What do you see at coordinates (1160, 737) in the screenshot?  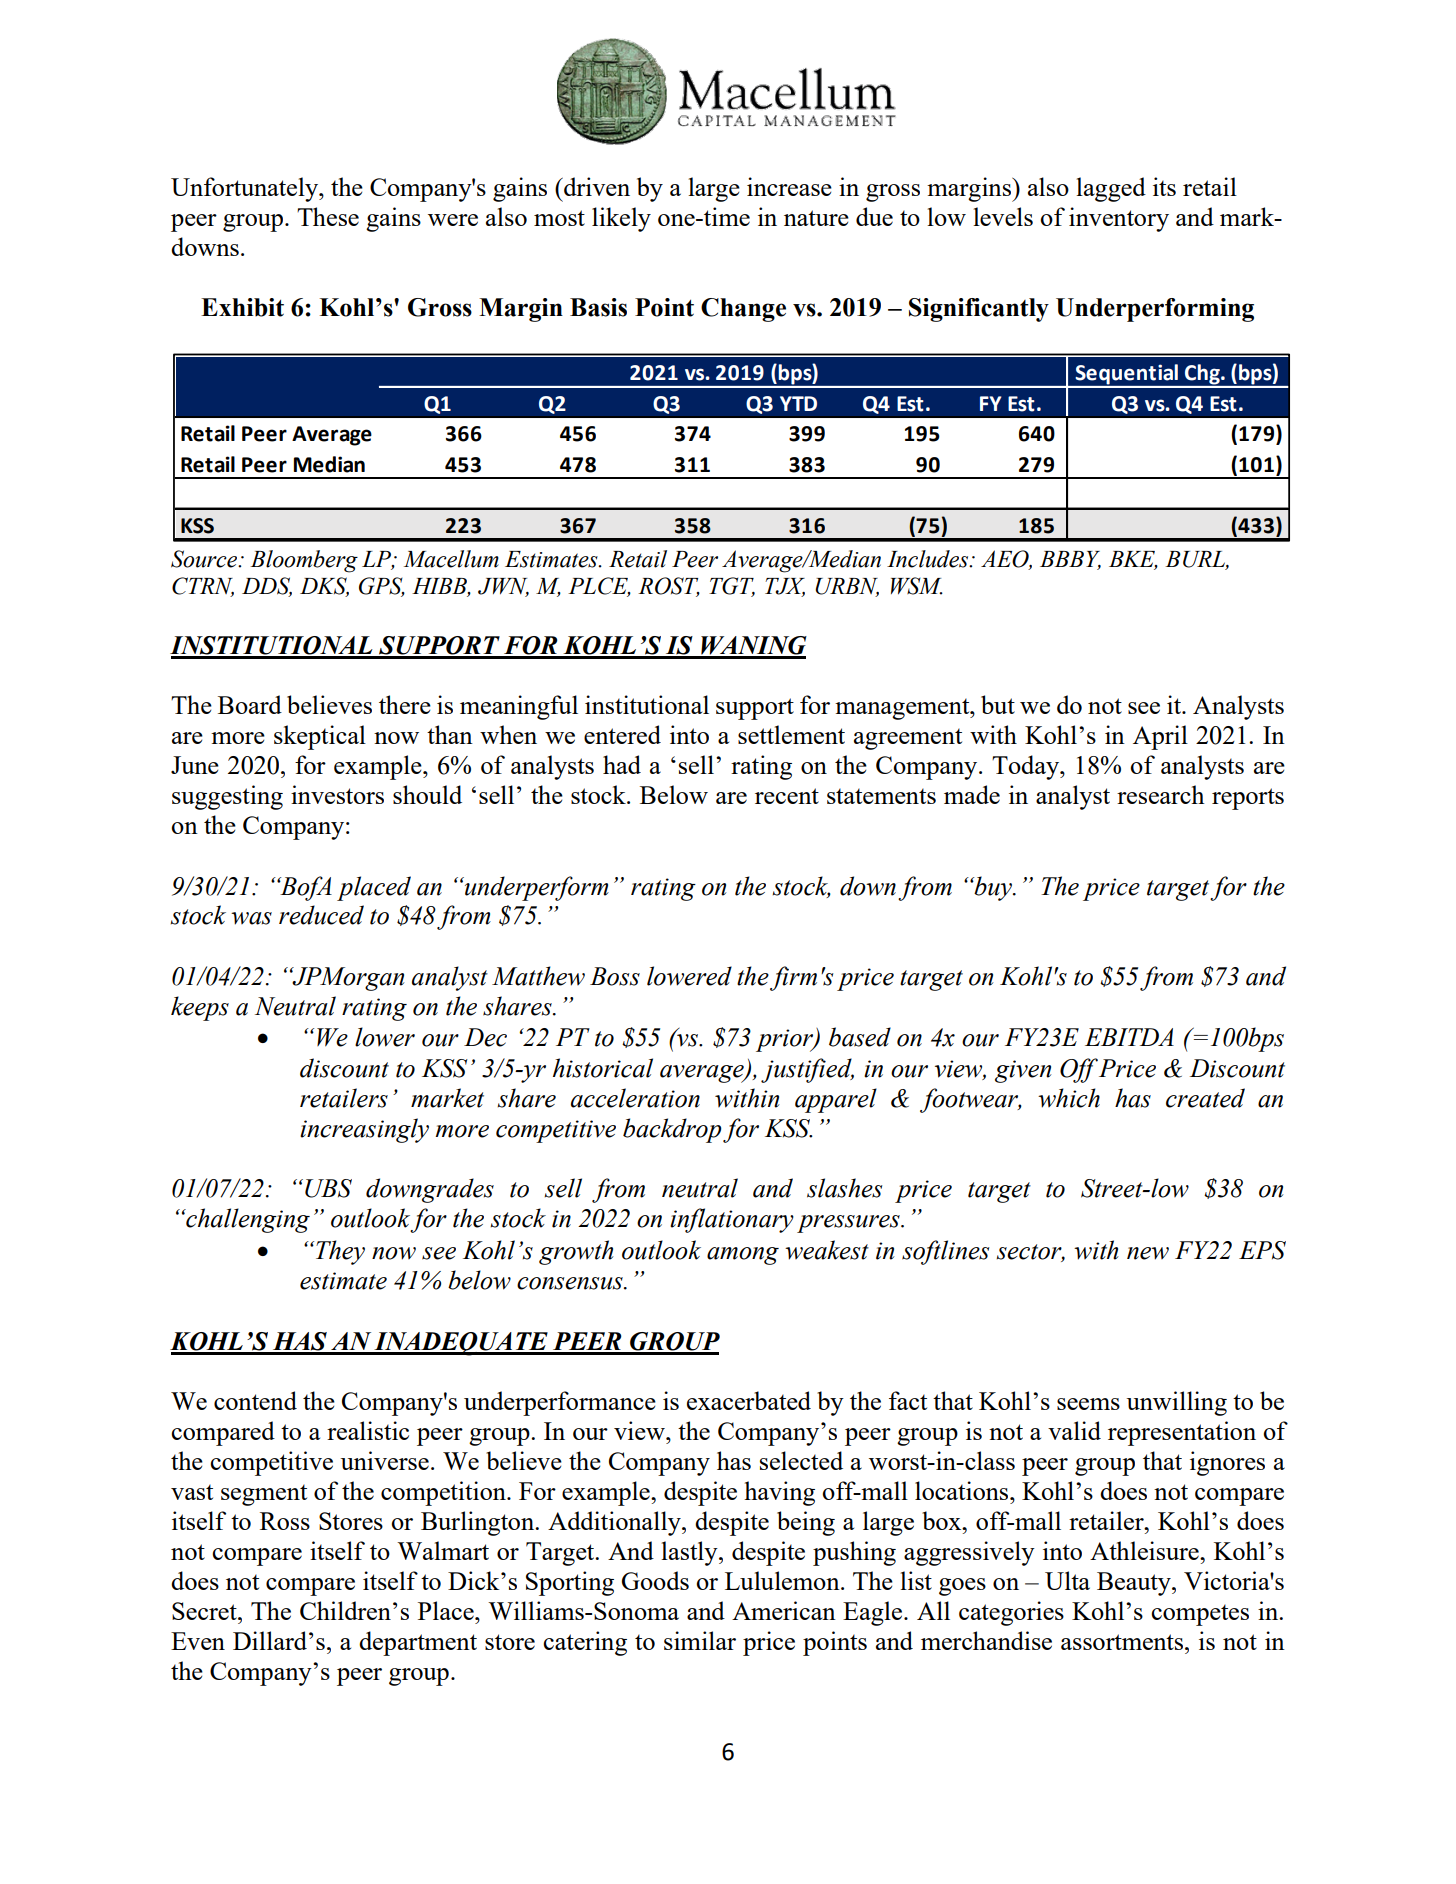 I see `April` at bounding box center [1160, 737].
